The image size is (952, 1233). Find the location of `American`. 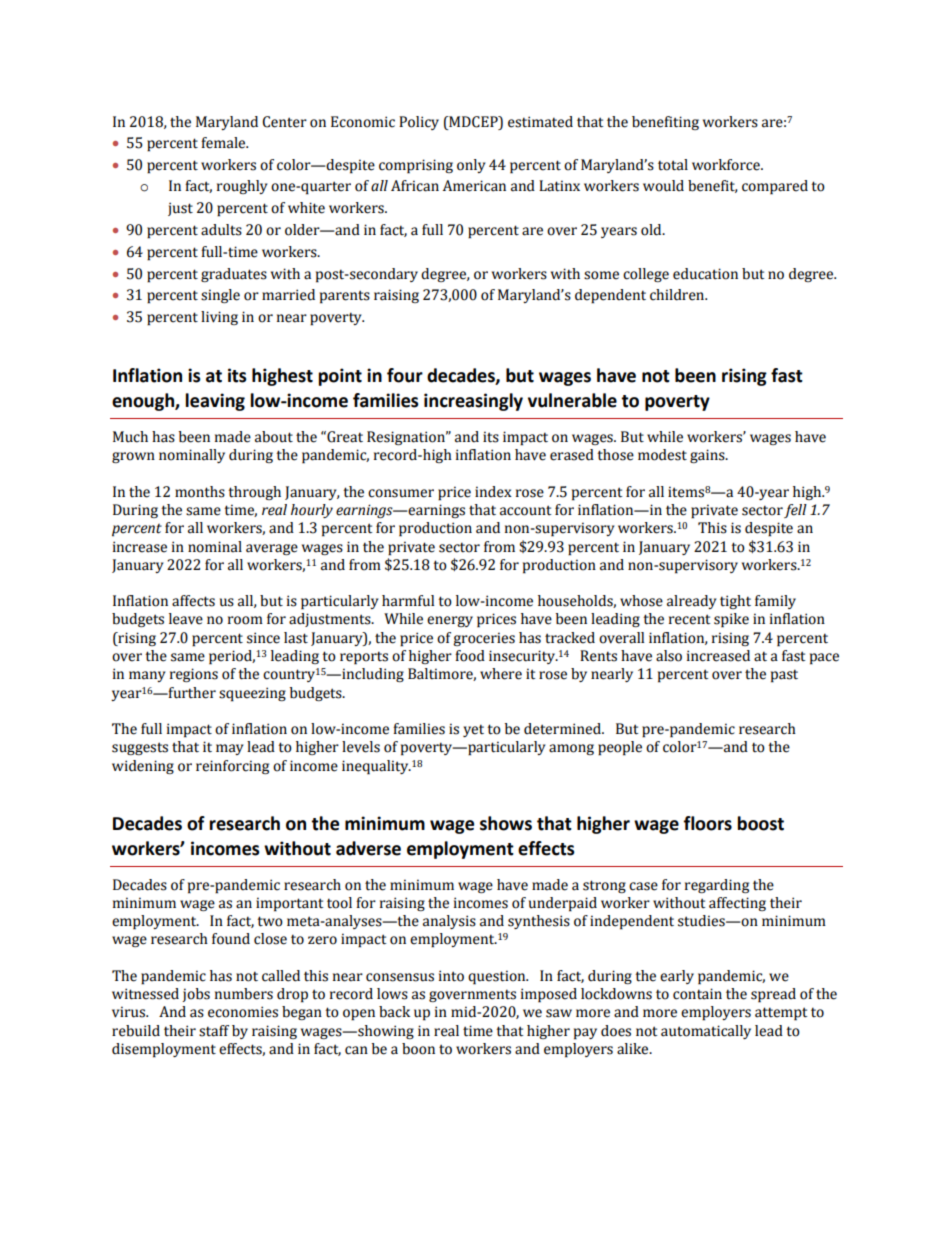

American is located at coordinates (474, 186).
